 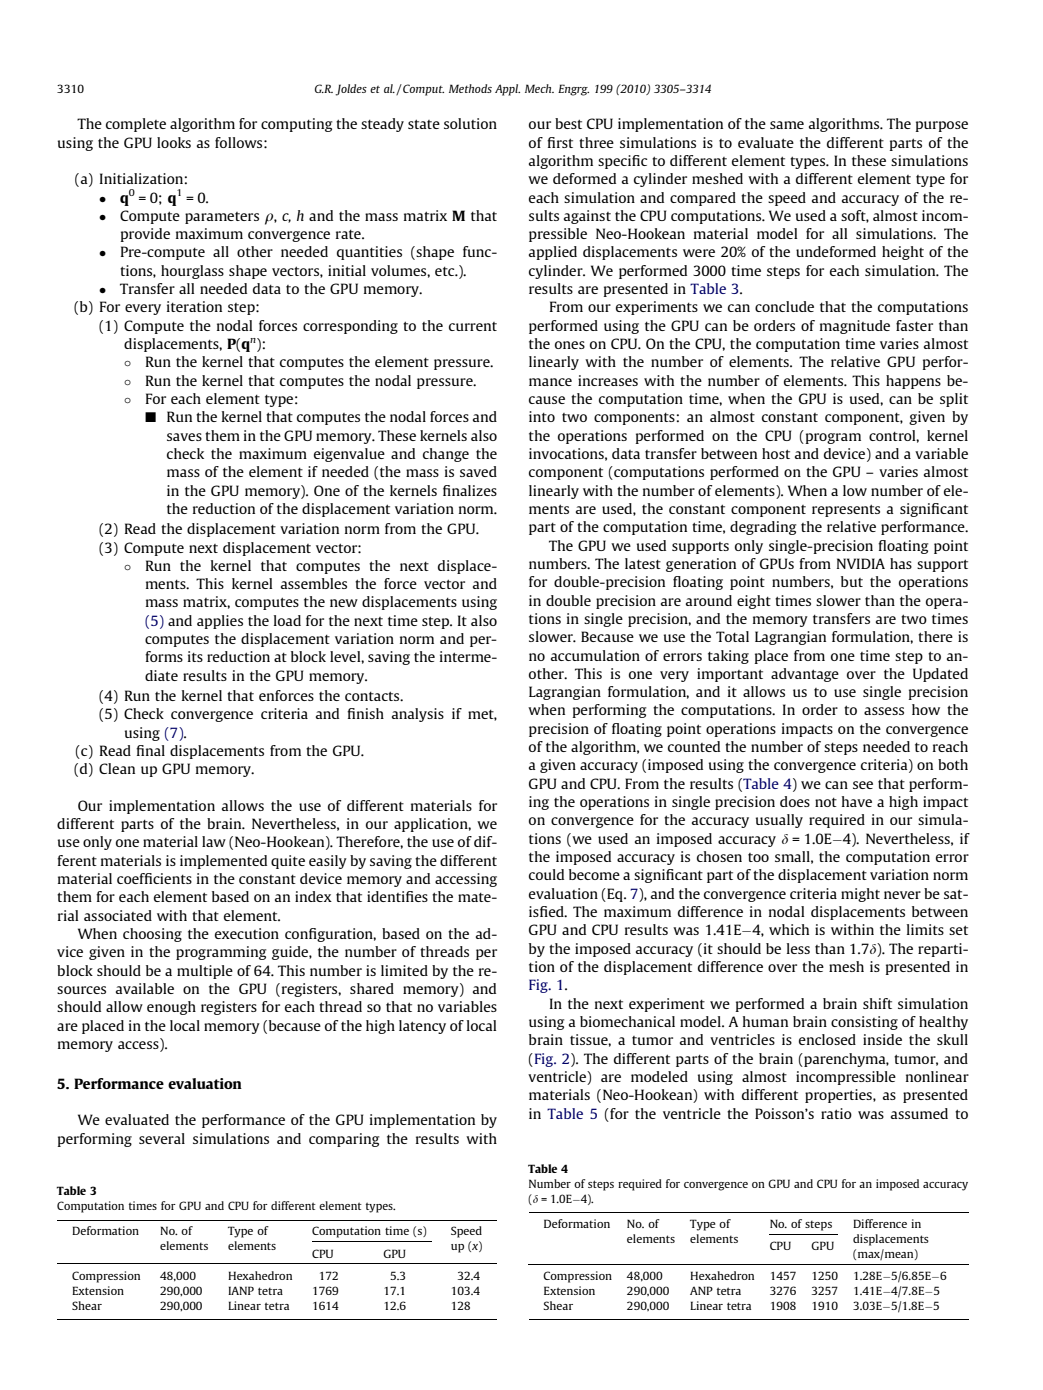 I want to click on saves, so click(x=184, y=437).
